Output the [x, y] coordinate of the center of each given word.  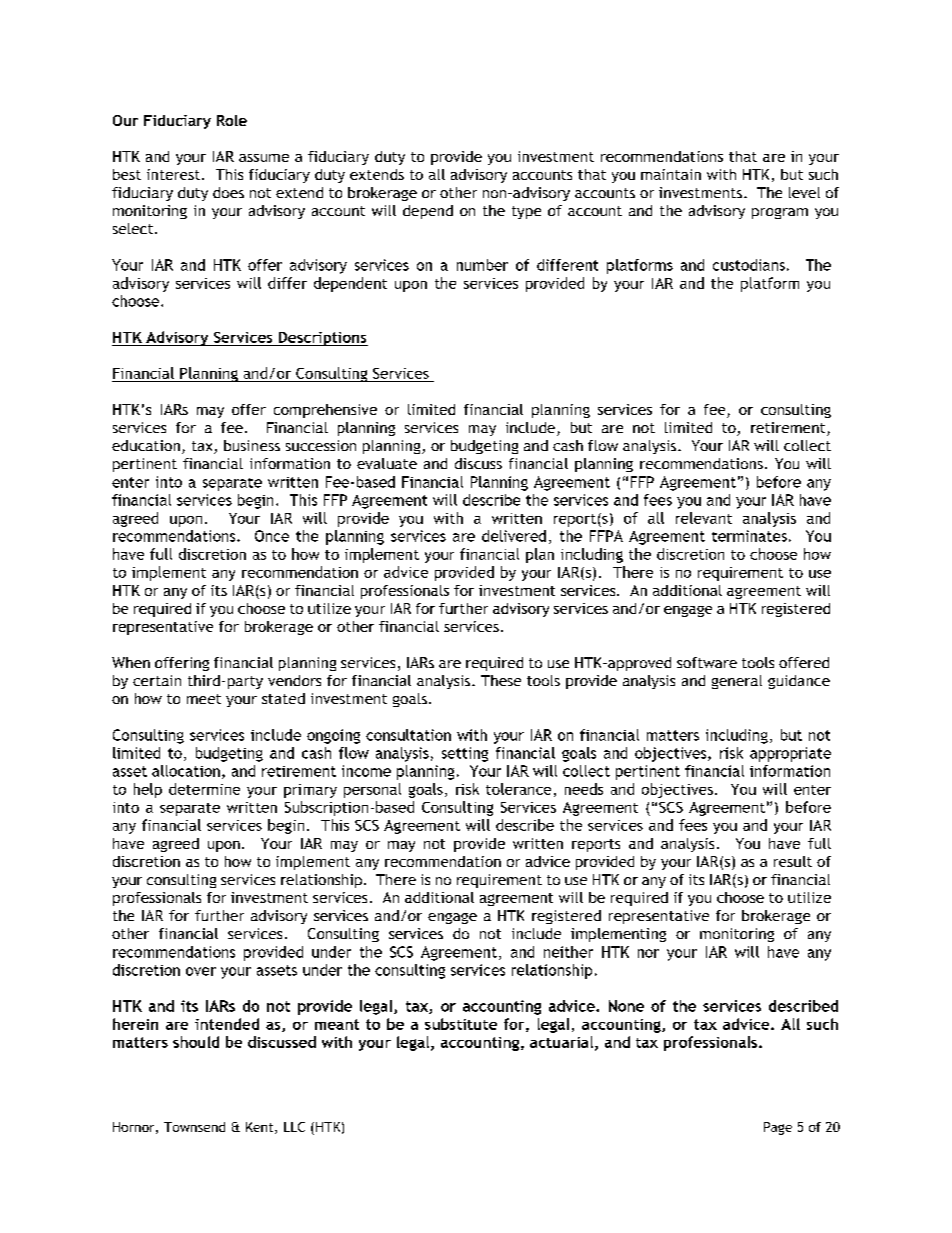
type [526, 212]
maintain [671, 174]
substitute [461, 1024]
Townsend [194, 1127]
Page [778, 1128]
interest [175, 174]
